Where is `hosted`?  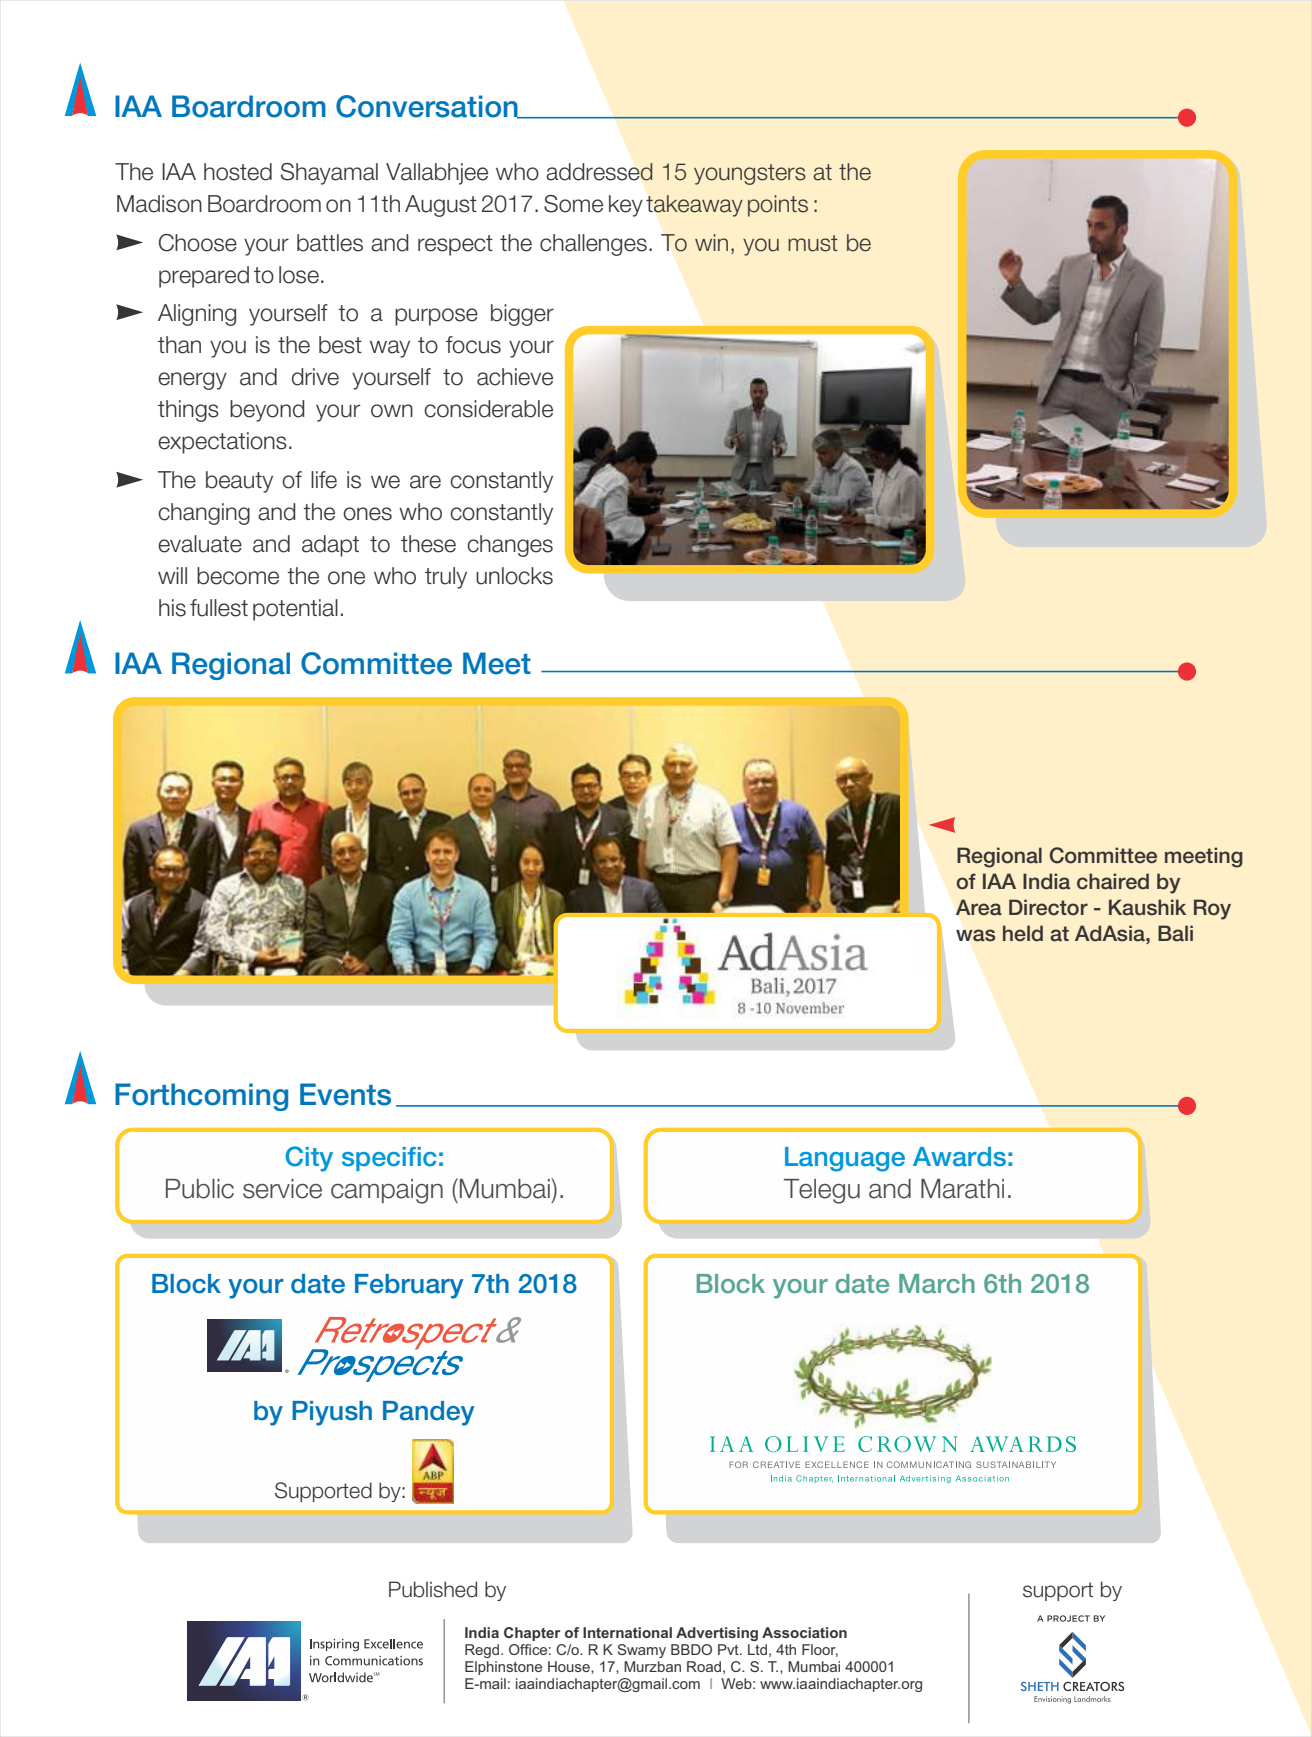 hosted is located at coordinates (238, 172).
